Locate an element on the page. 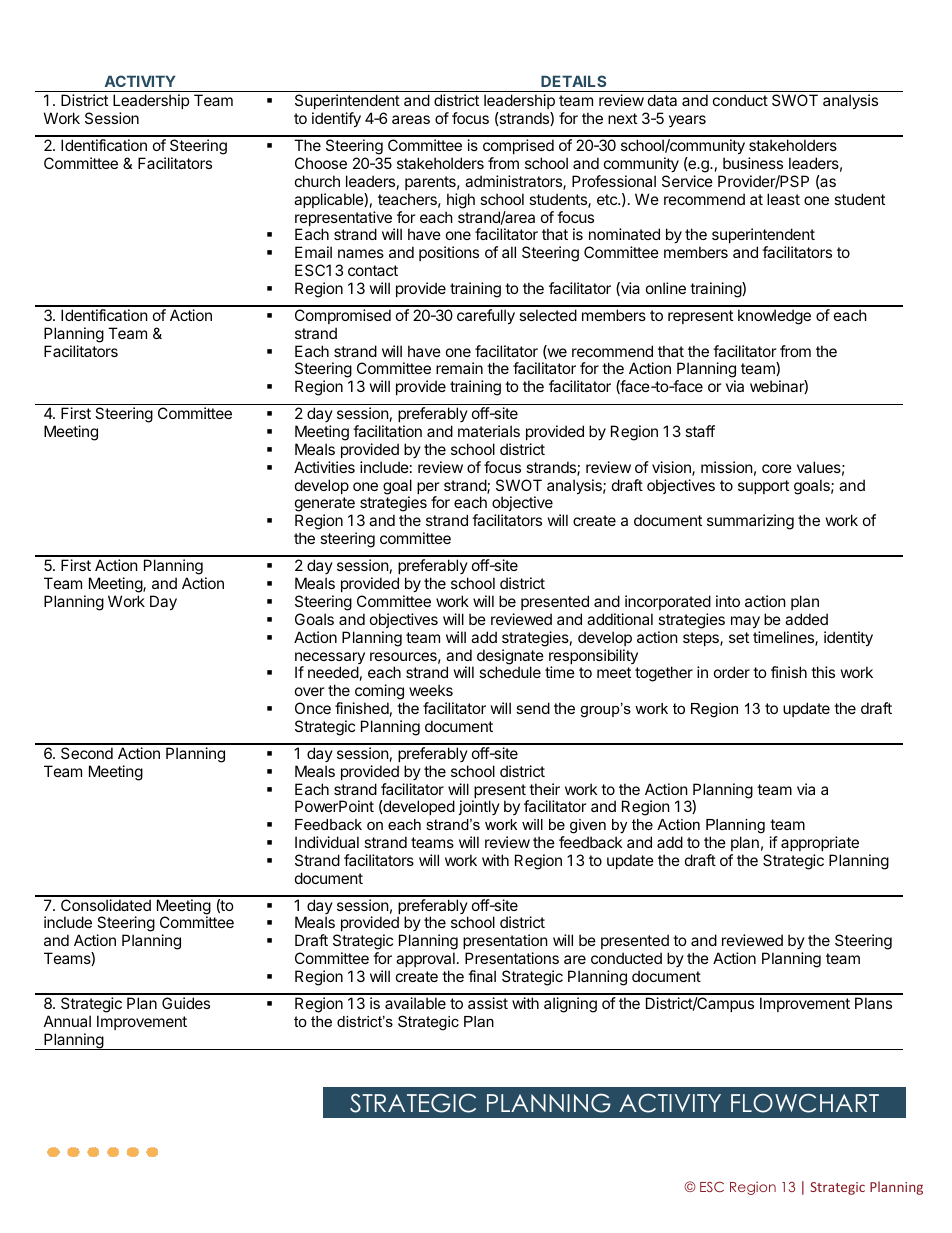 This image has width=952, height=1233. Activities is located at coordinates (324, 467).
